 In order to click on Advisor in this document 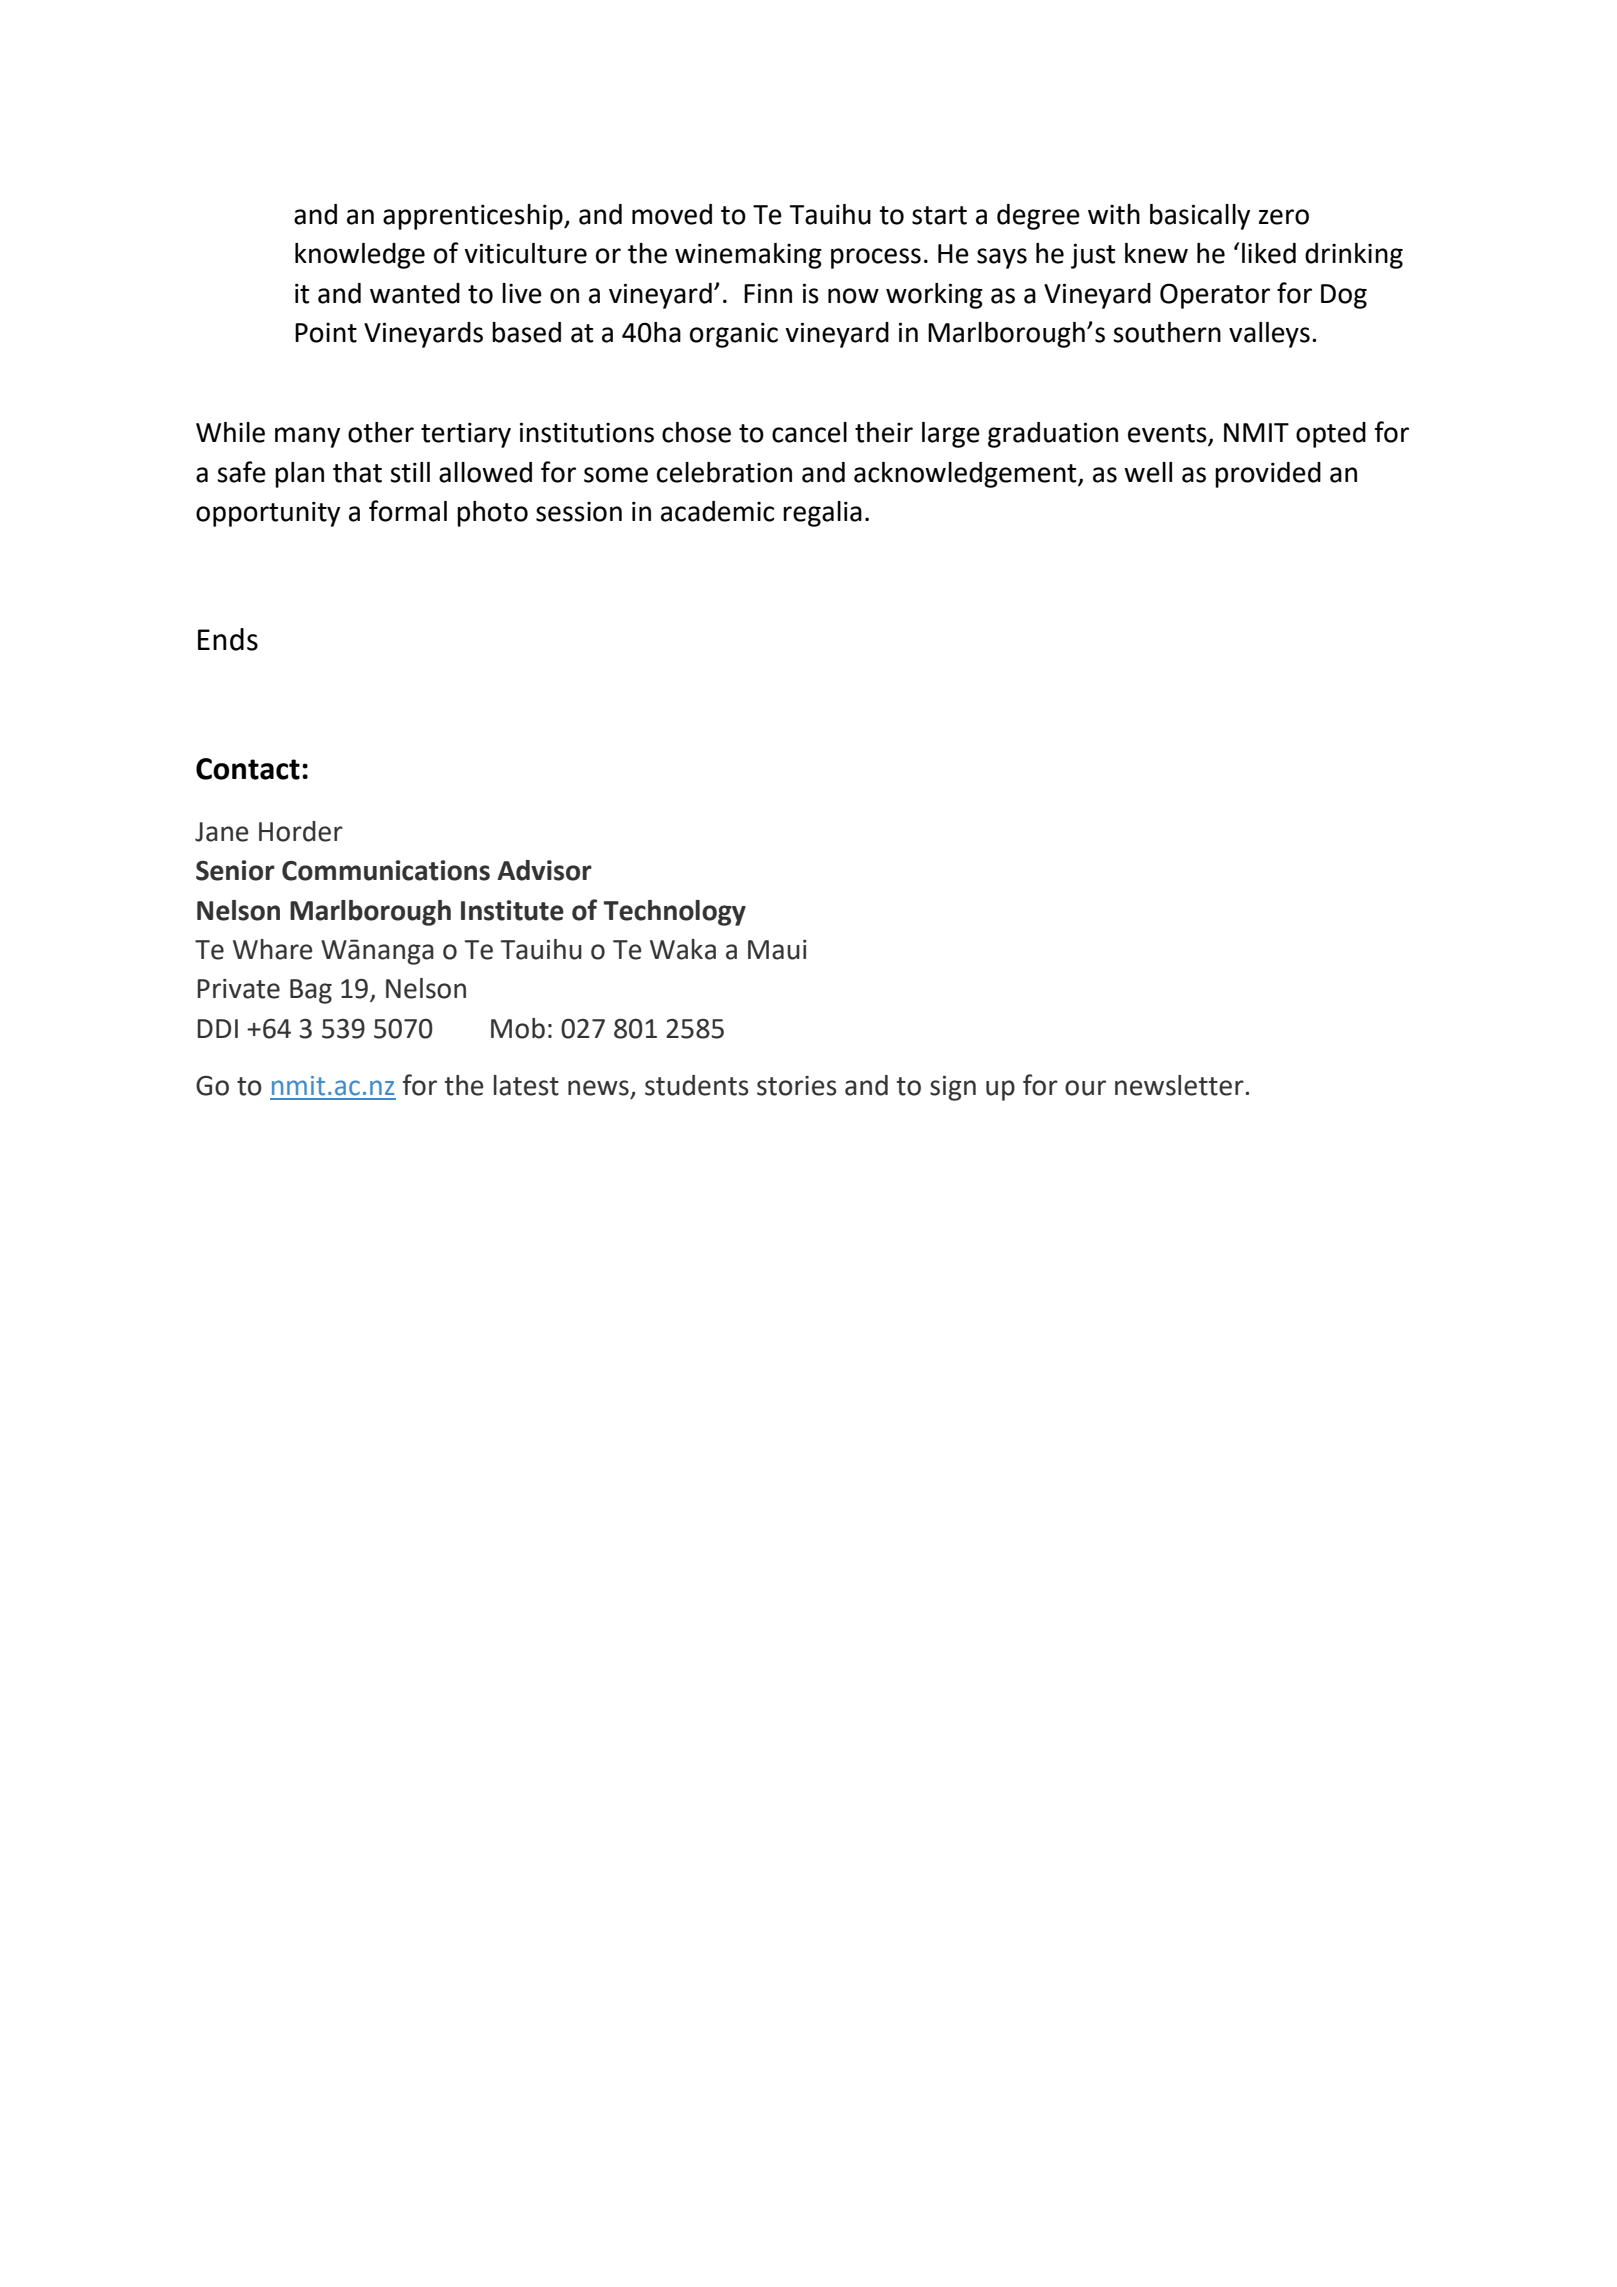, I will do `click(544, 870)`.
